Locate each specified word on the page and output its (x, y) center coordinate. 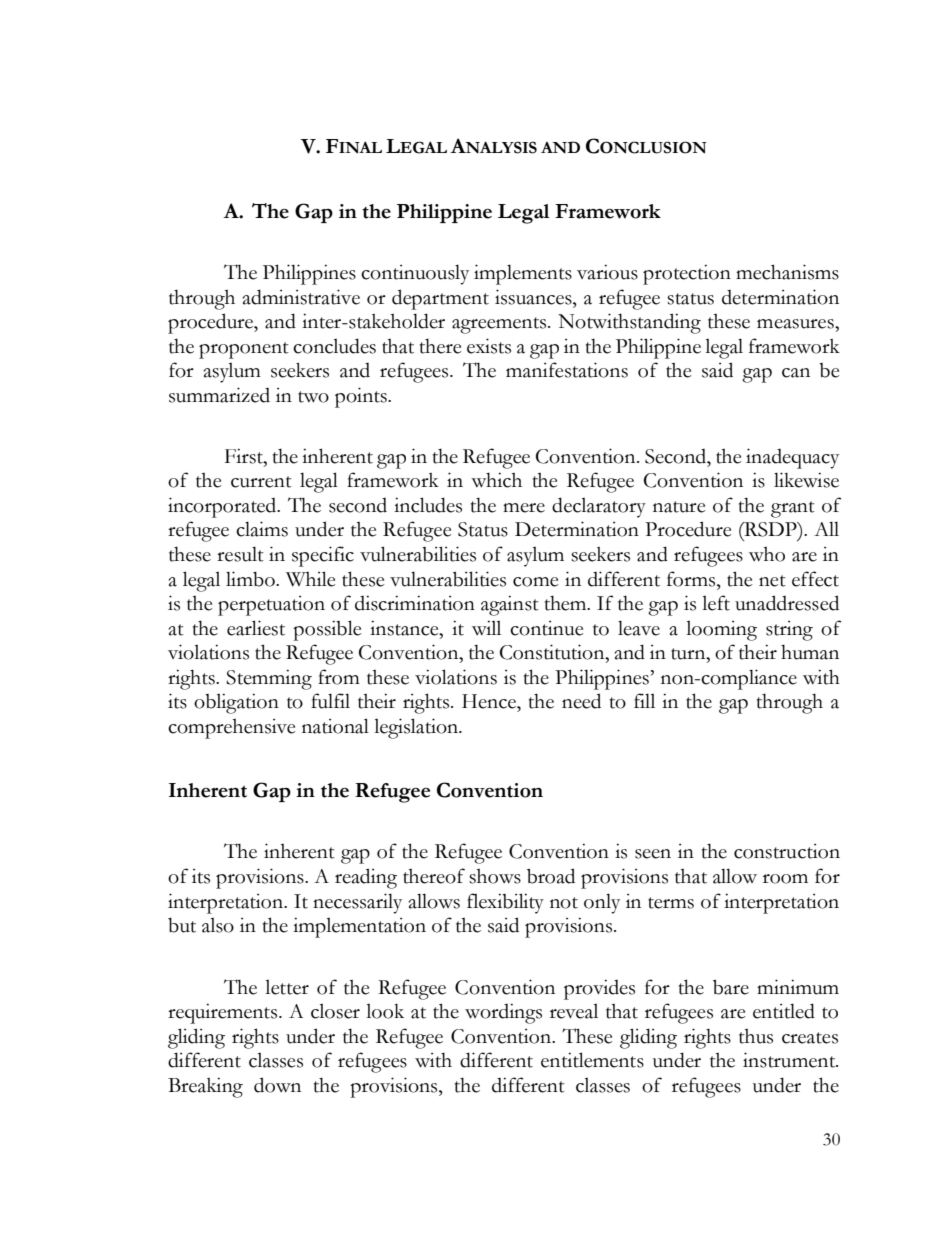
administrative (301, 297)
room (785, 879)
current (261, 482)
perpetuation (271, 606)
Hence (490, 701)
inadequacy (792, 458)
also (218, 925)
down (277, 1085)
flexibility (505, 903)
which (496, 480)
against (510, 605)
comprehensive (231, 729)
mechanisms (787, 272)
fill (644, 700)
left (716, 603)
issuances (534, 297)
